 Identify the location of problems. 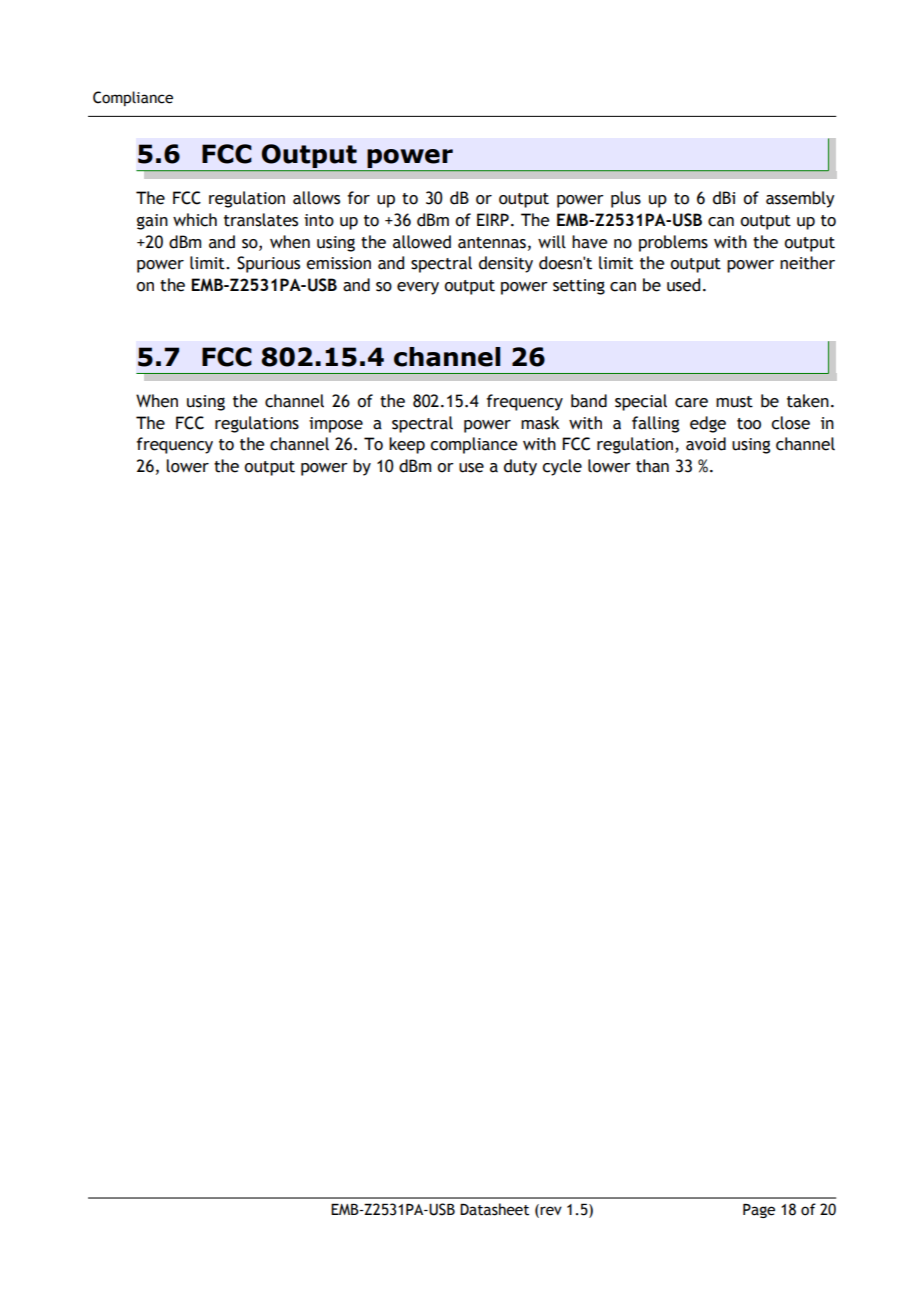
(673, 243).
